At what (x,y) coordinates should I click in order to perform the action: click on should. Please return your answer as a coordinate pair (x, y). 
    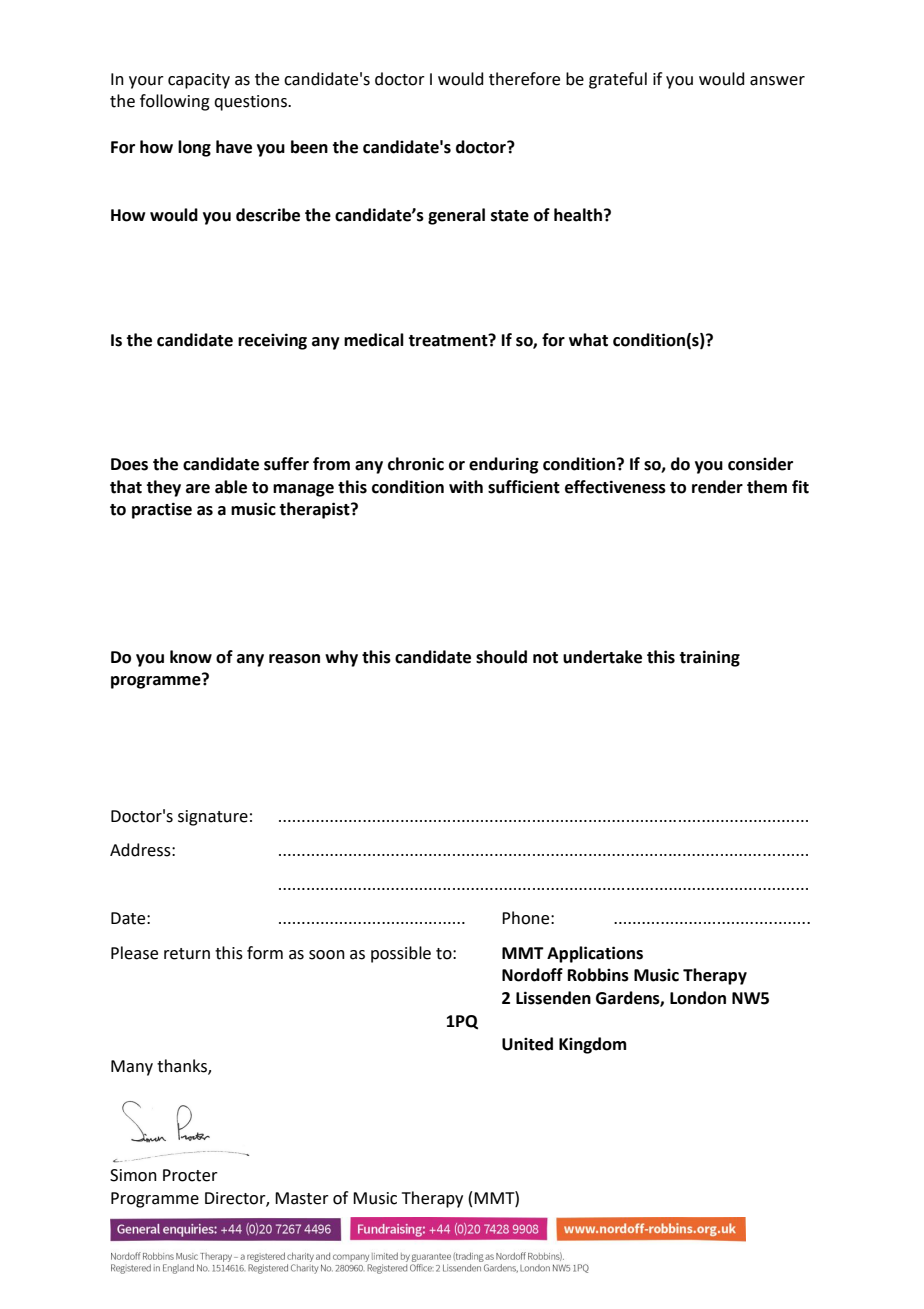
    Looking at the image, I should click on (501, 657).
